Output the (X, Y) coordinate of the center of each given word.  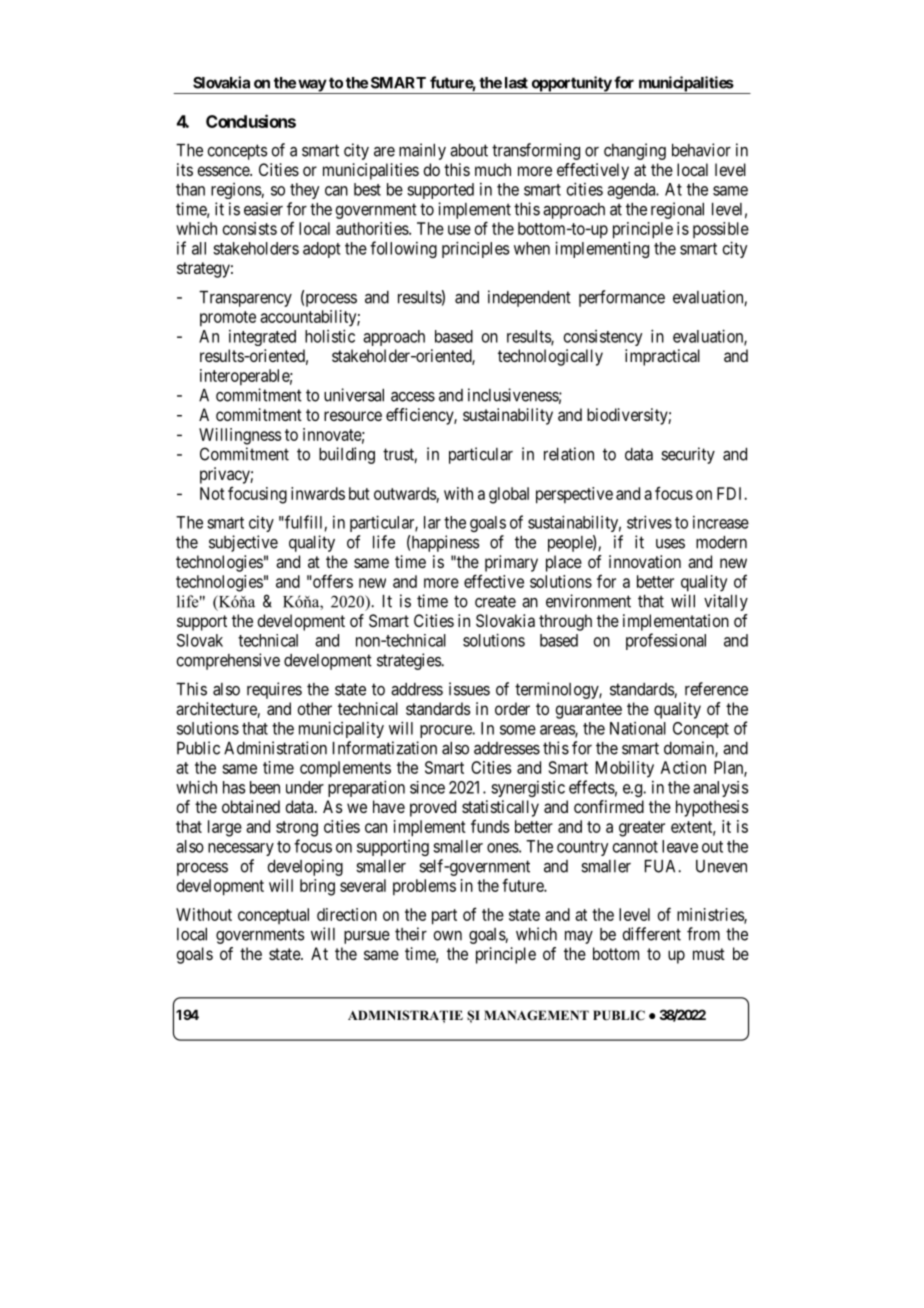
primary (511, 563)
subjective (243, 543)
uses (670, 544)
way (311, 86)
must (709, 954)
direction (347, 914)
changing (635, 151)
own (447, 936)
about (469, 150)
